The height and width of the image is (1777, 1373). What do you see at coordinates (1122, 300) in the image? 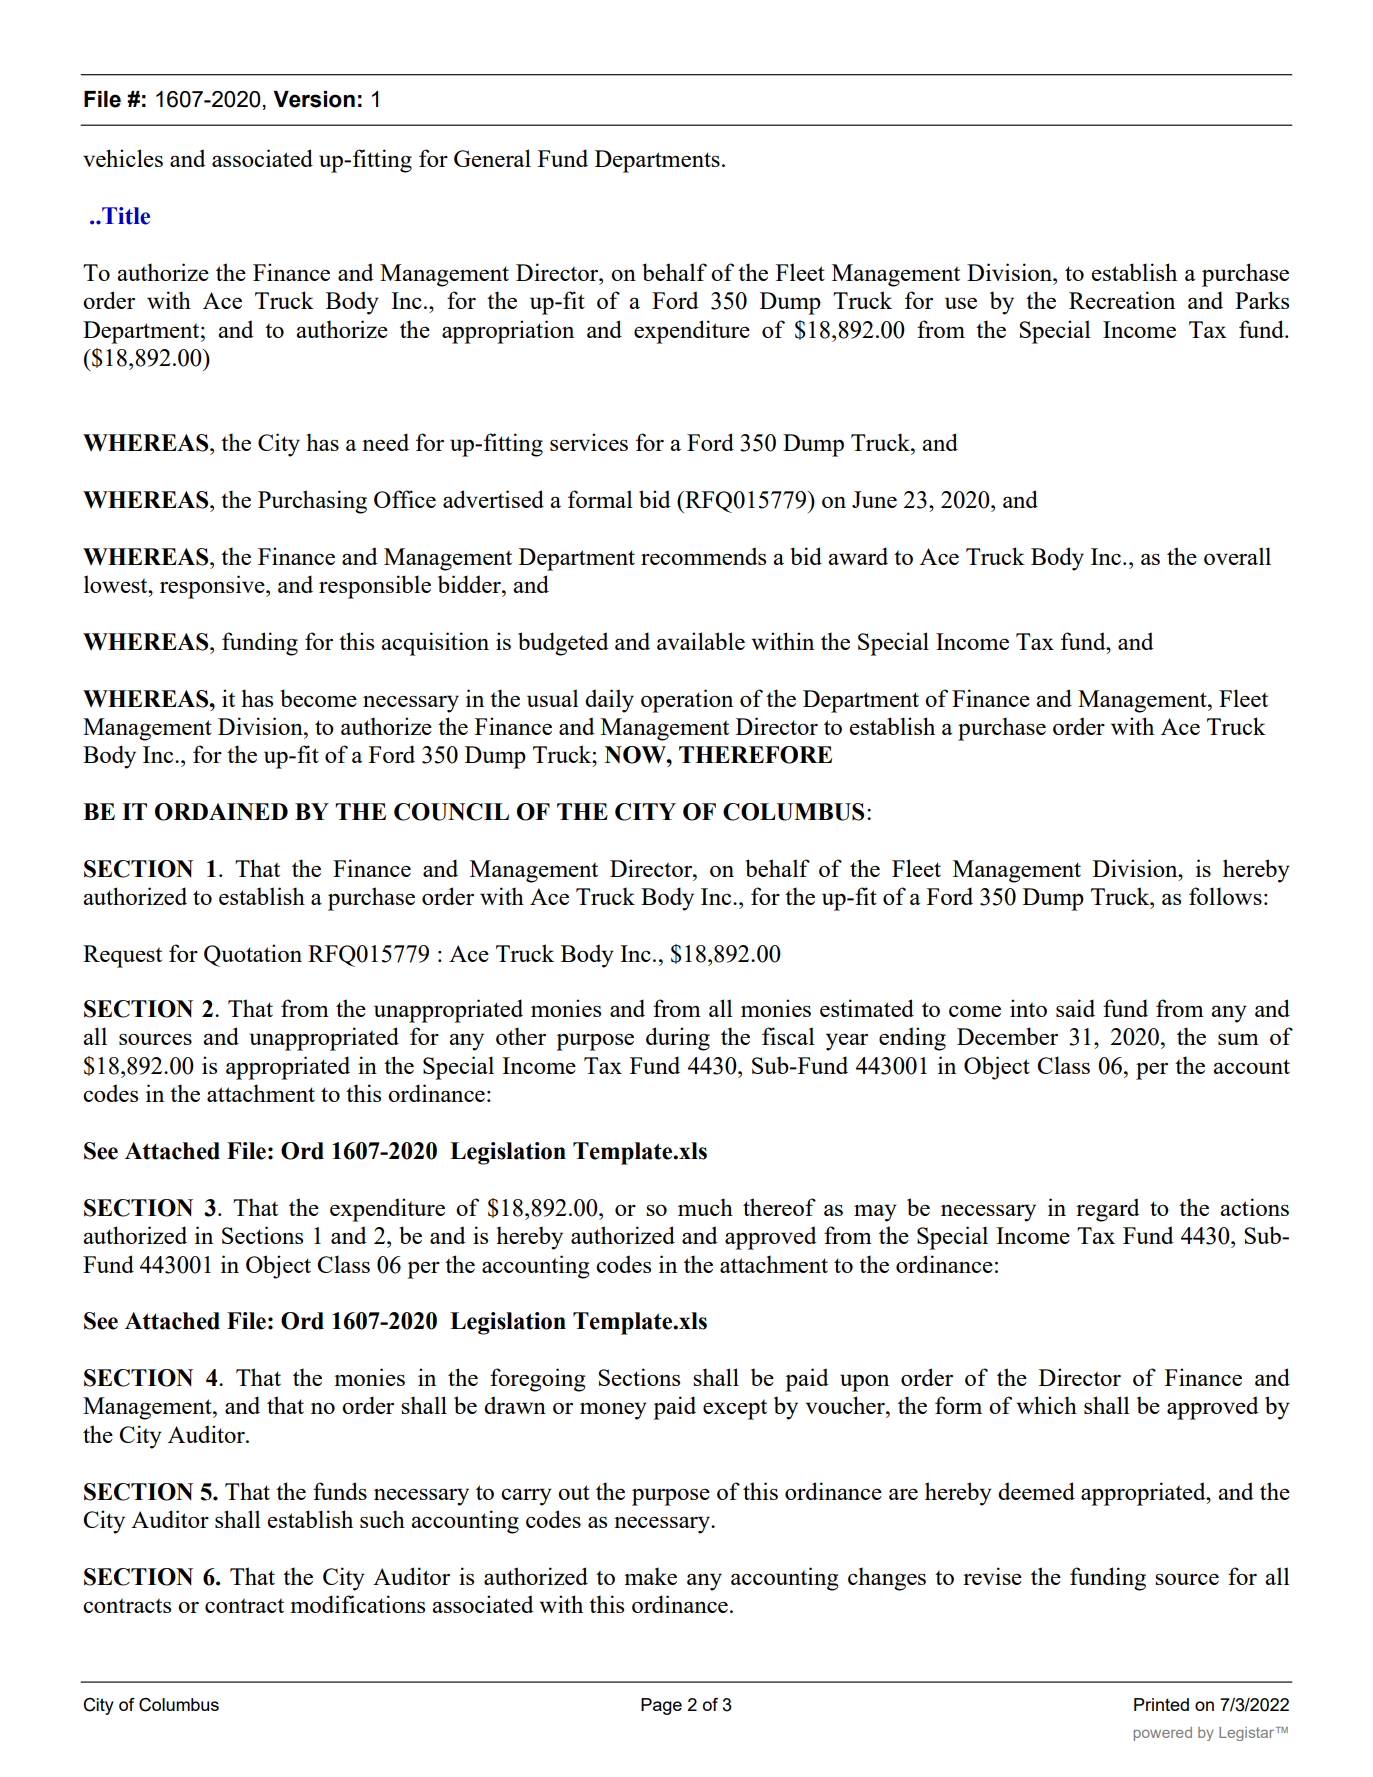
I see `Recreation` at bounding box center [1122, 300].
